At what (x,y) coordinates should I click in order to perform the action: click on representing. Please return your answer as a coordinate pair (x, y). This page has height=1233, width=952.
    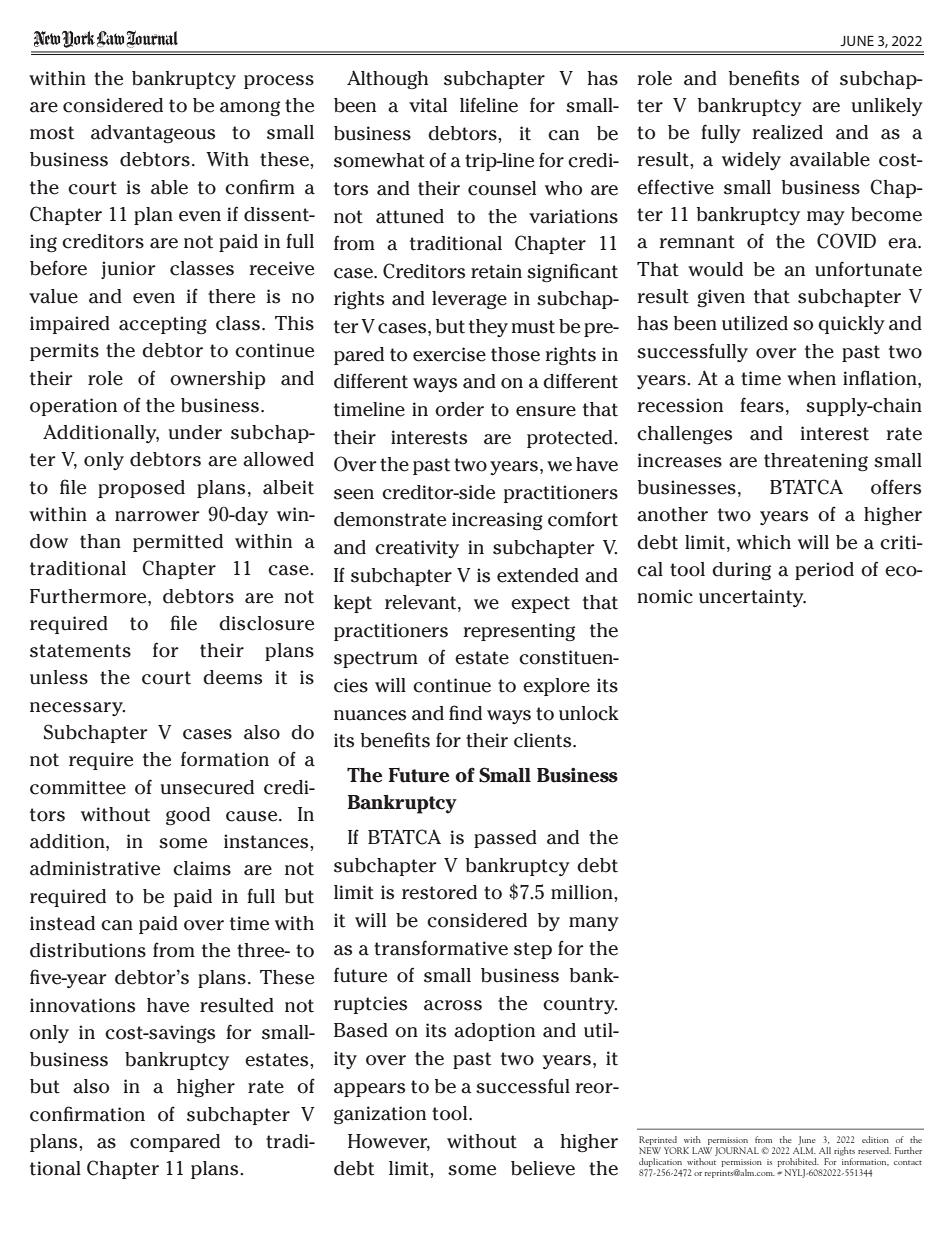
    Looking at the image, I should click on (519, 632).
